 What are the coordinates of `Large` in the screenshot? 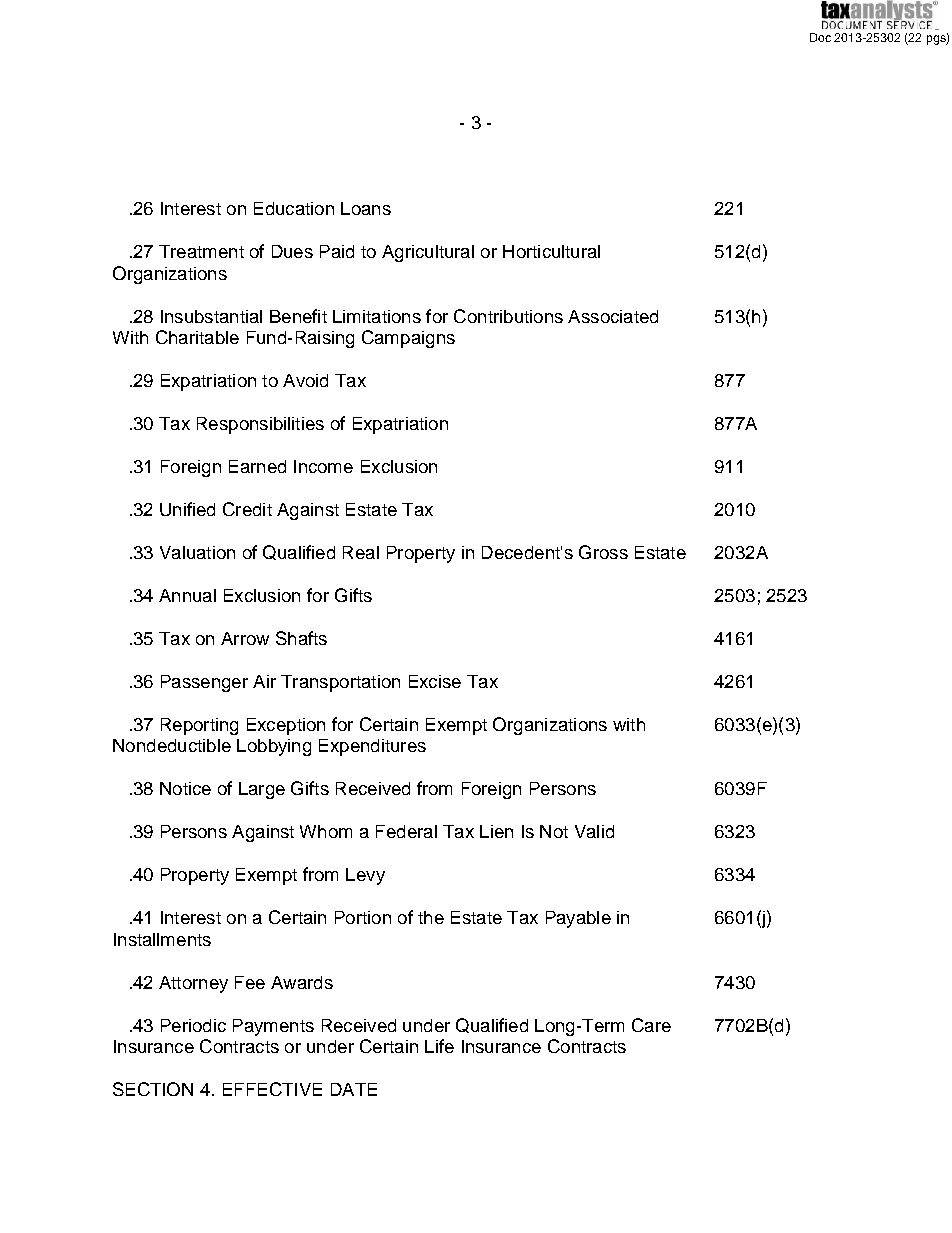 It's located at (262, 790).
